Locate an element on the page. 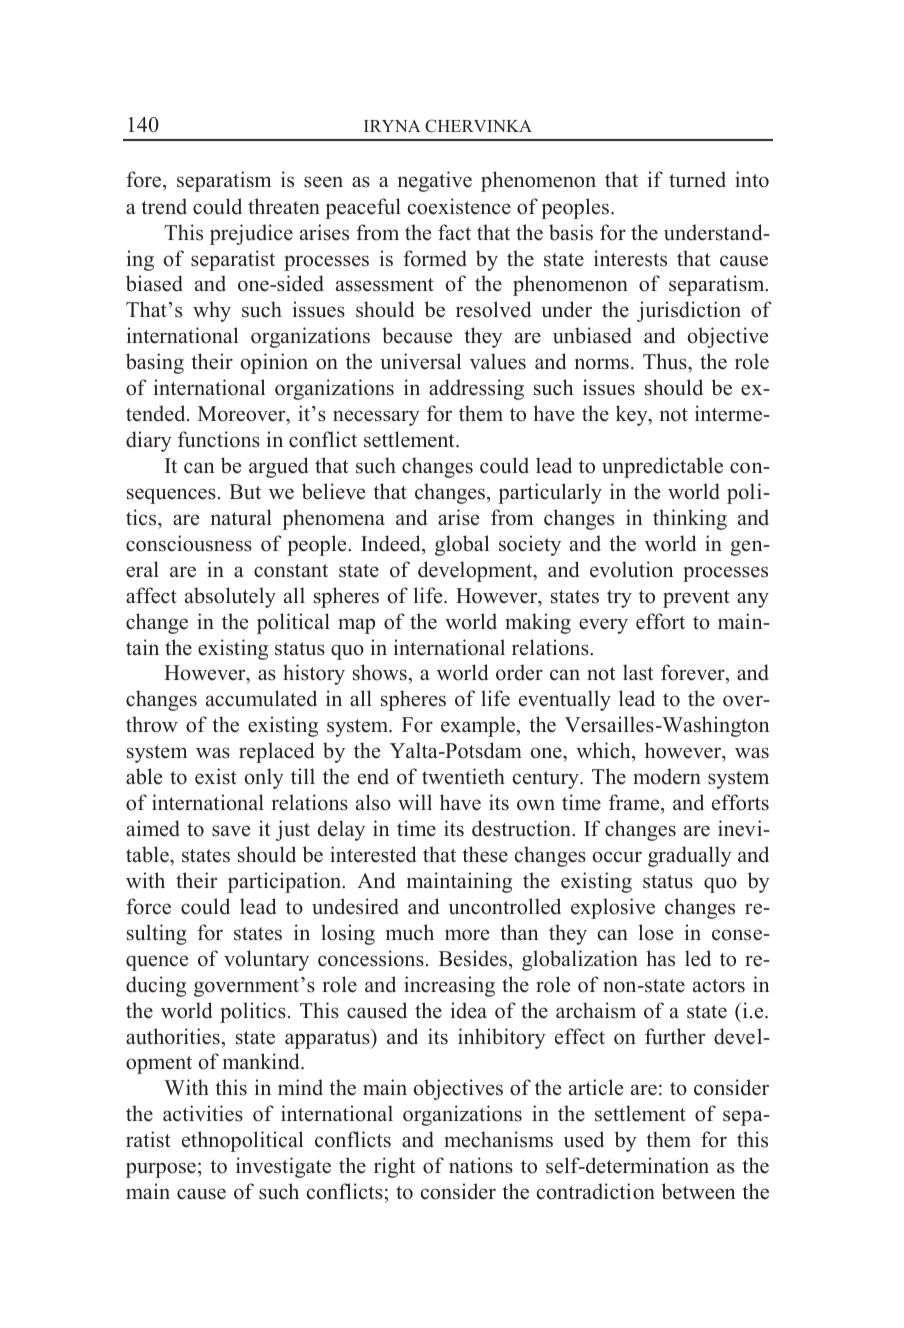 Image resolution: width=904 pixels, height=1328 pixels. accumulated is located at coordinates (261, 698).
